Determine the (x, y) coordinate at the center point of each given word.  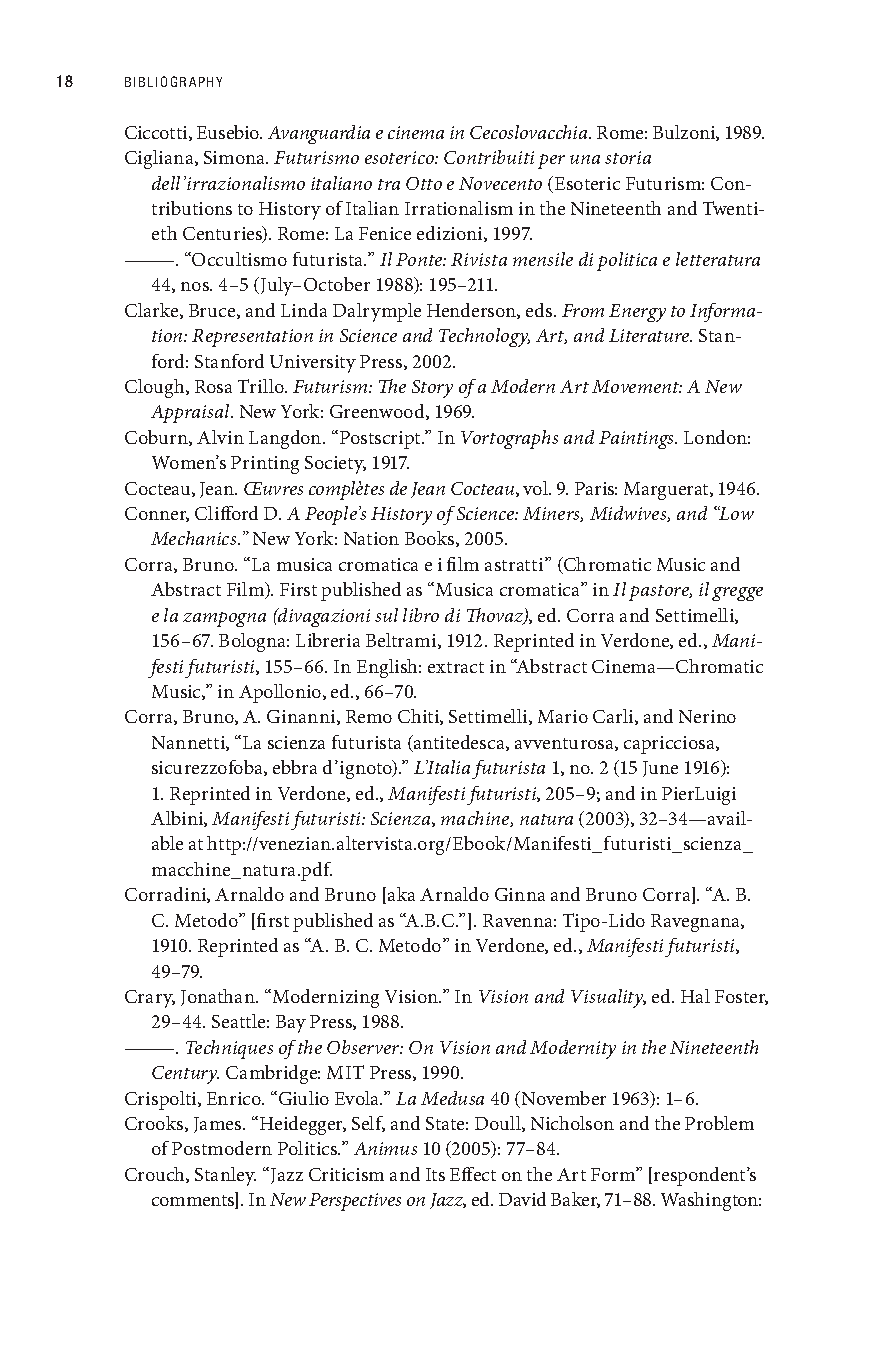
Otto (424, 183)
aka (401, 894)
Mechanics (195, 538)
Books (431, 539)
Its (435, 1174)
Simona (236, 157)
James (219, 1125)
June (660, 769)
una (585, 159)
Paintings (638, 440)
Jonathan (219, 997)
